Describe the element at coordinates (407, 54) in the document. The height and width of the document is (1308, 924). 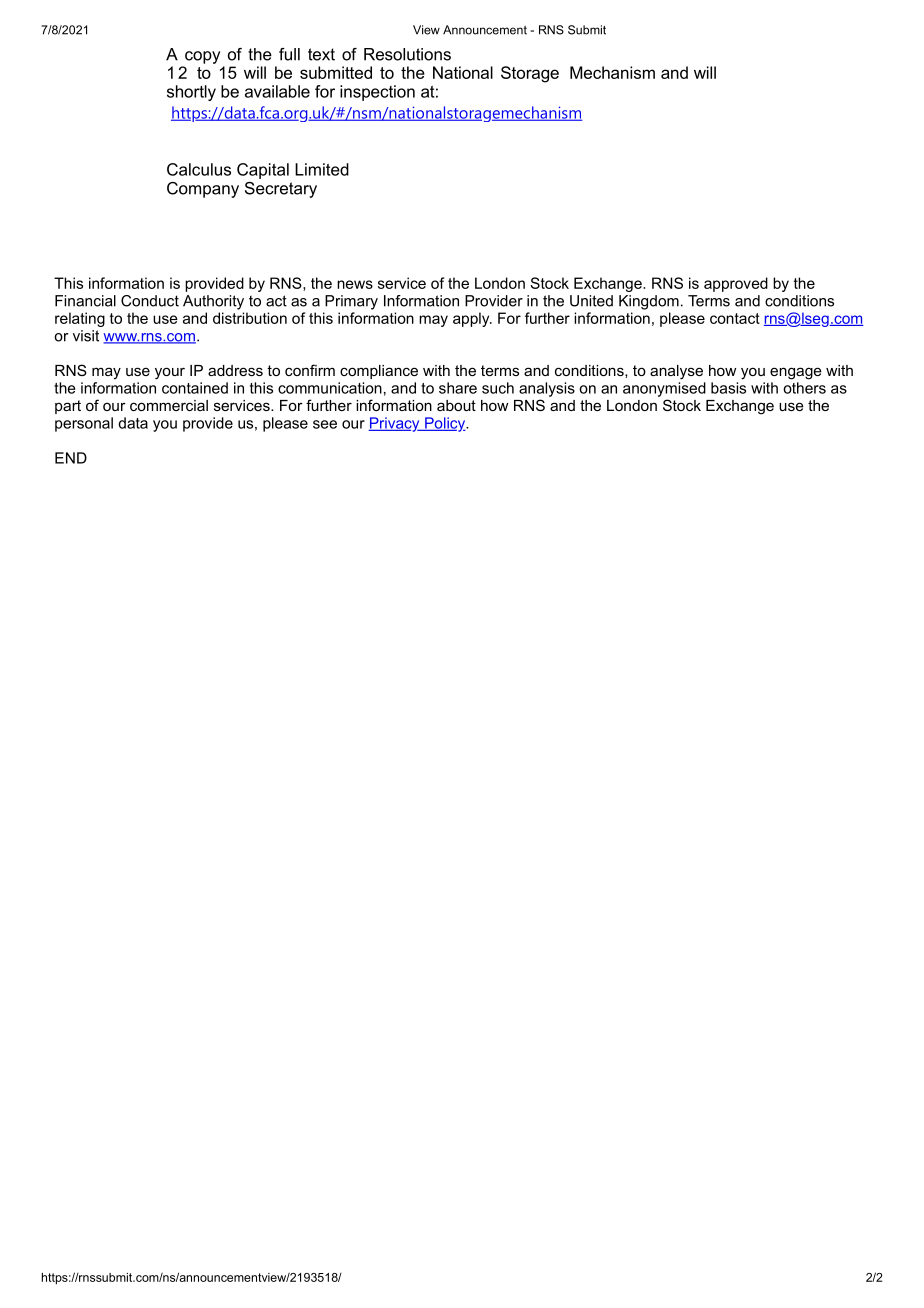
I see `Resolutions` at that location.
